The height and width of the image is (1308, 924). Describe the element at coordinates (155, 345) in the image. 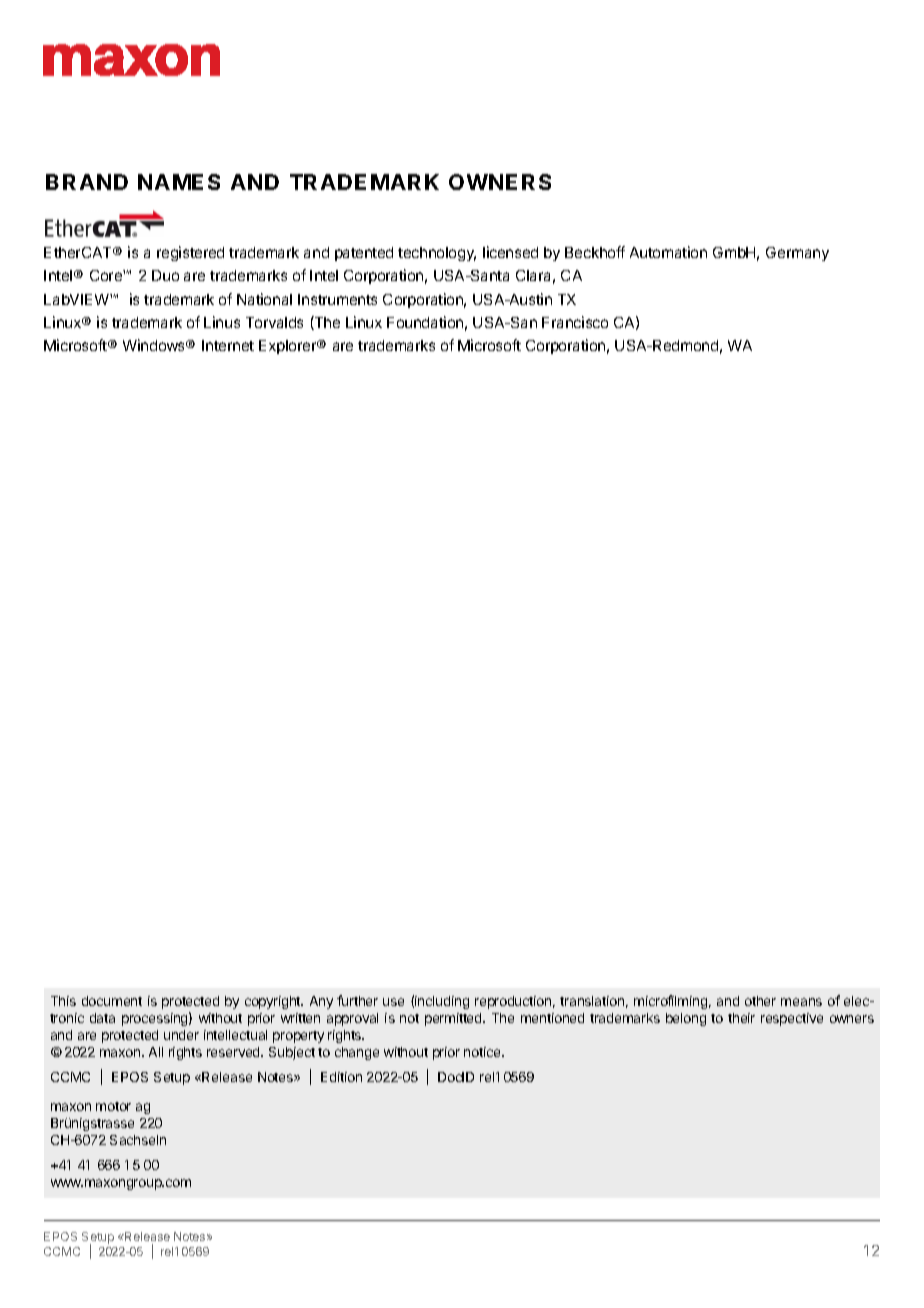

I see `Windows` at that location.
